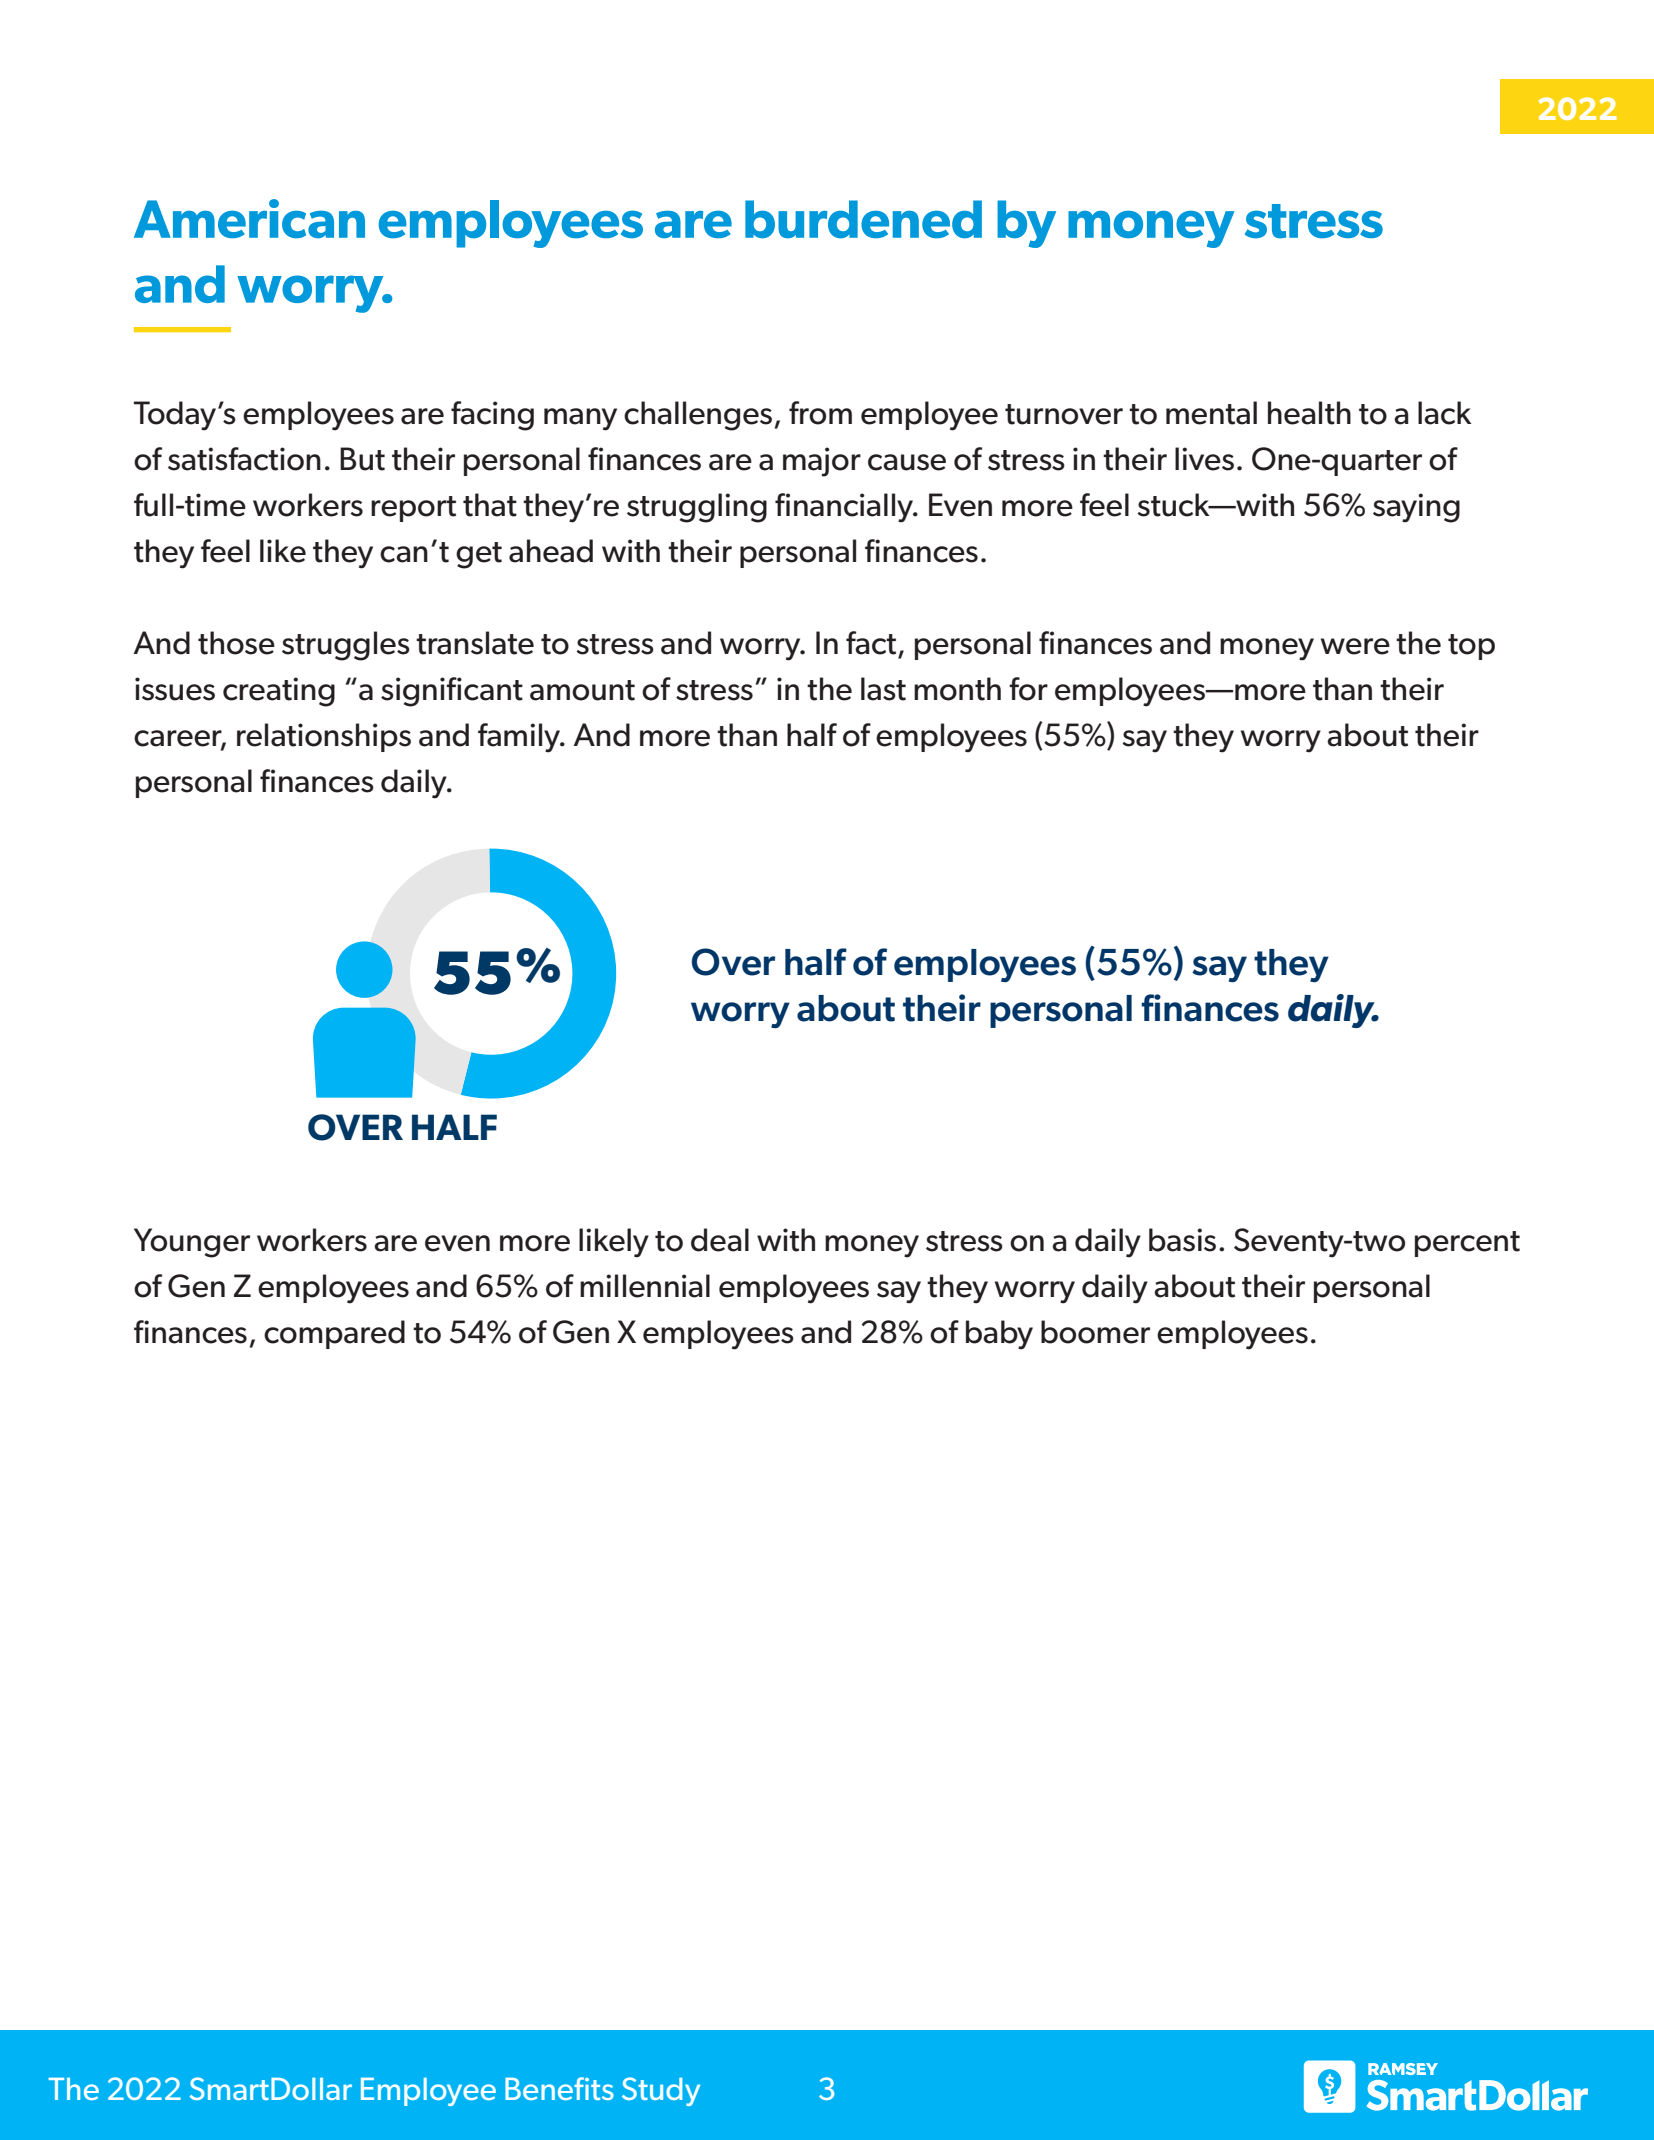  Describe the element at coordinates (1309, 413) in the page. I see `health` at that location.
